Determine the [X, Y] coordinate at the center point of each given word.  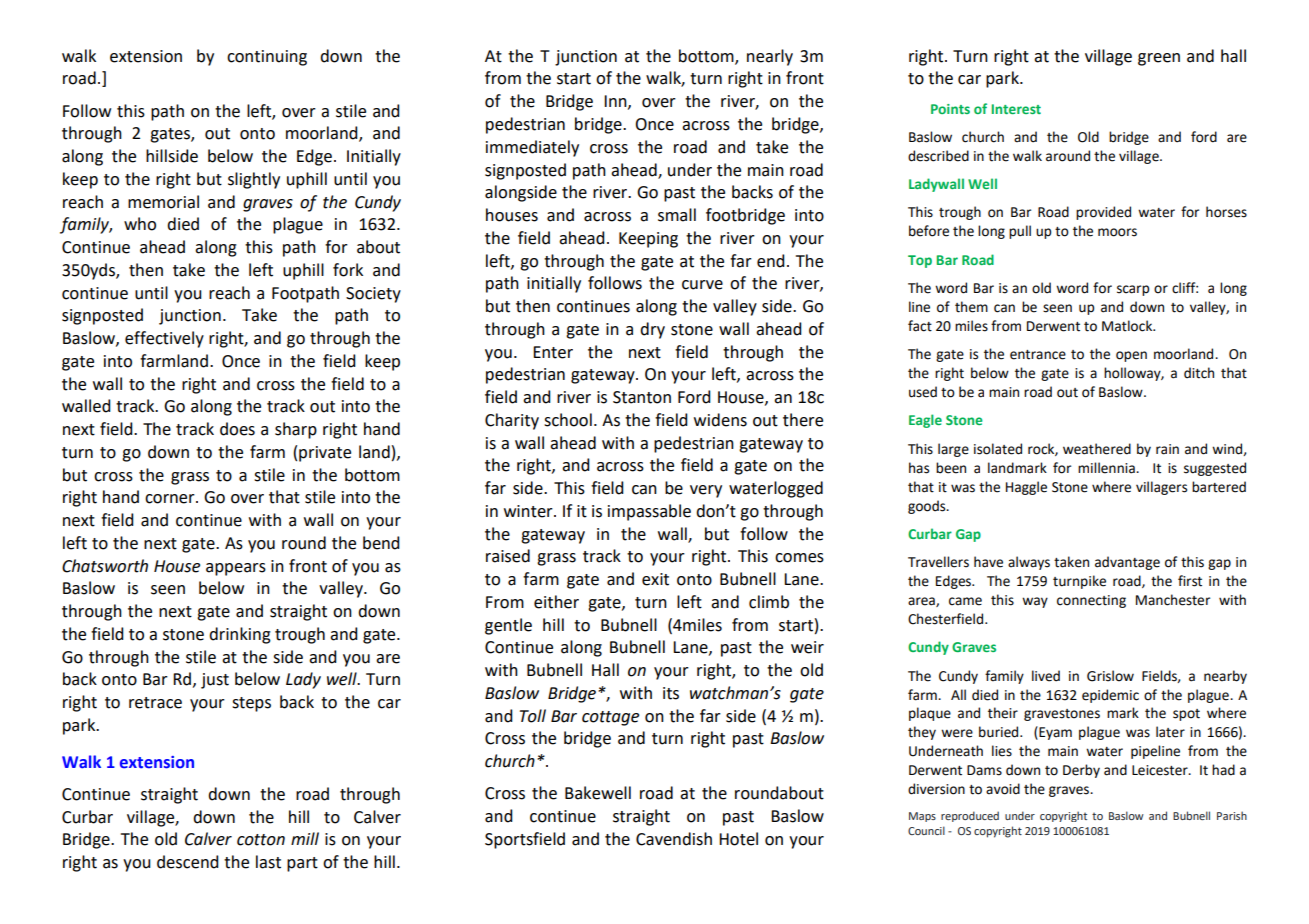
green [1159, 59]
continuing [267, 58]
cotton [261, 840]
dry [652, 330]
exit [655, 579]
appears [236, 569]
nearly [770, 57]
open [1131, 356]
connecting [1091, 601]
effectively [164, 339]
